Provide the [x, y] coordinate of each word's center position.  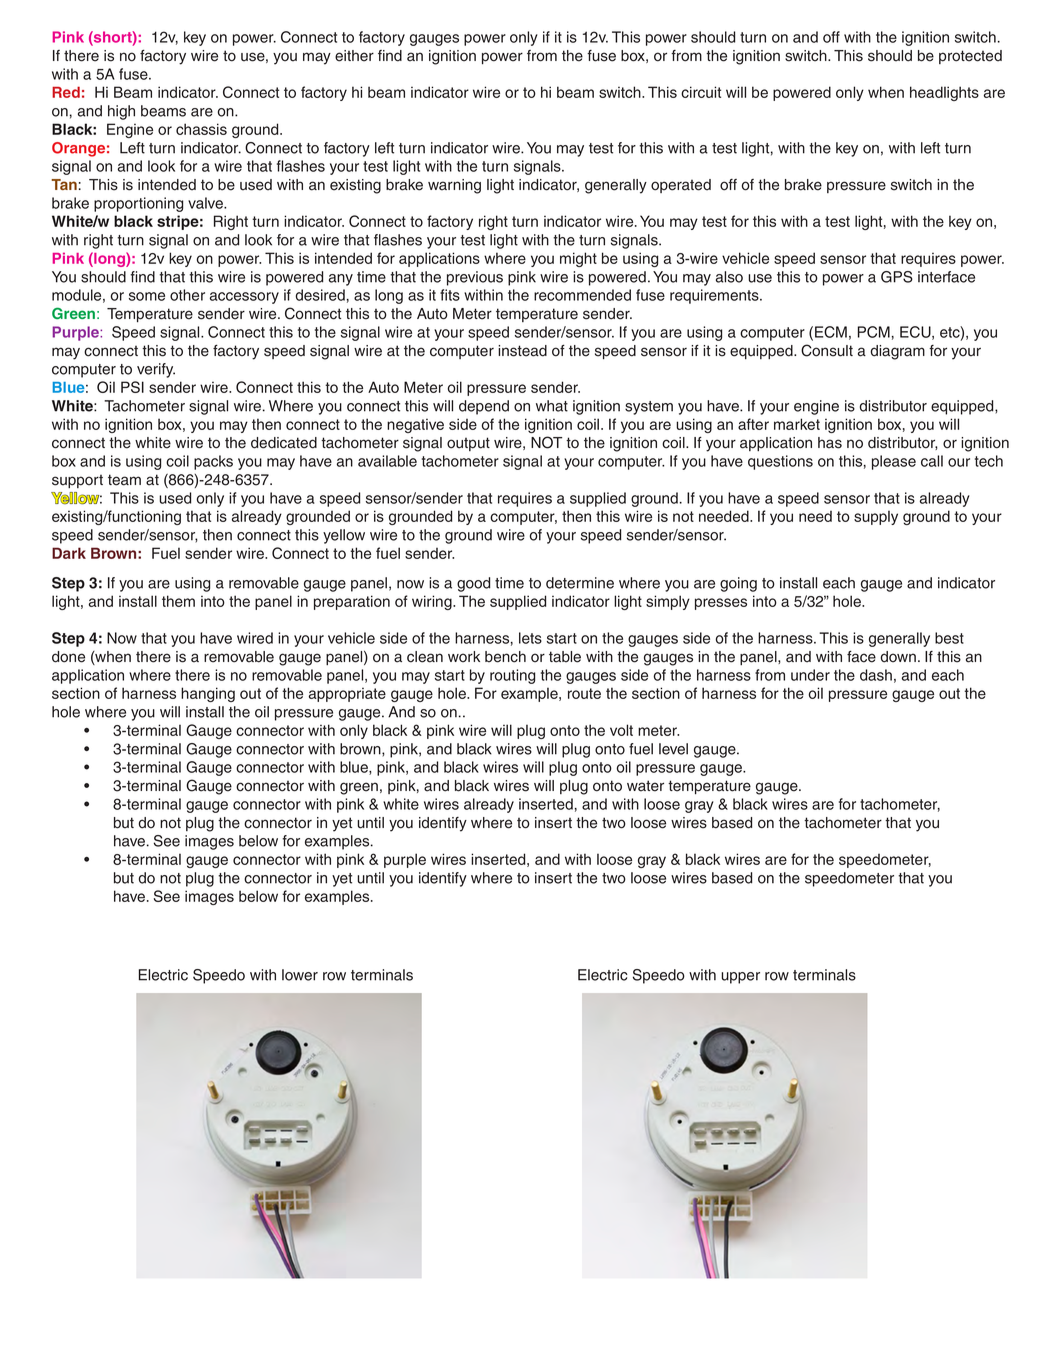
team [124, 480]
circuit [701, 92]
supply [876, 517]
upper [740, 978]
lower [300, 975]
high [121, 112]
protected [970, 57]
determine [580, 583]
